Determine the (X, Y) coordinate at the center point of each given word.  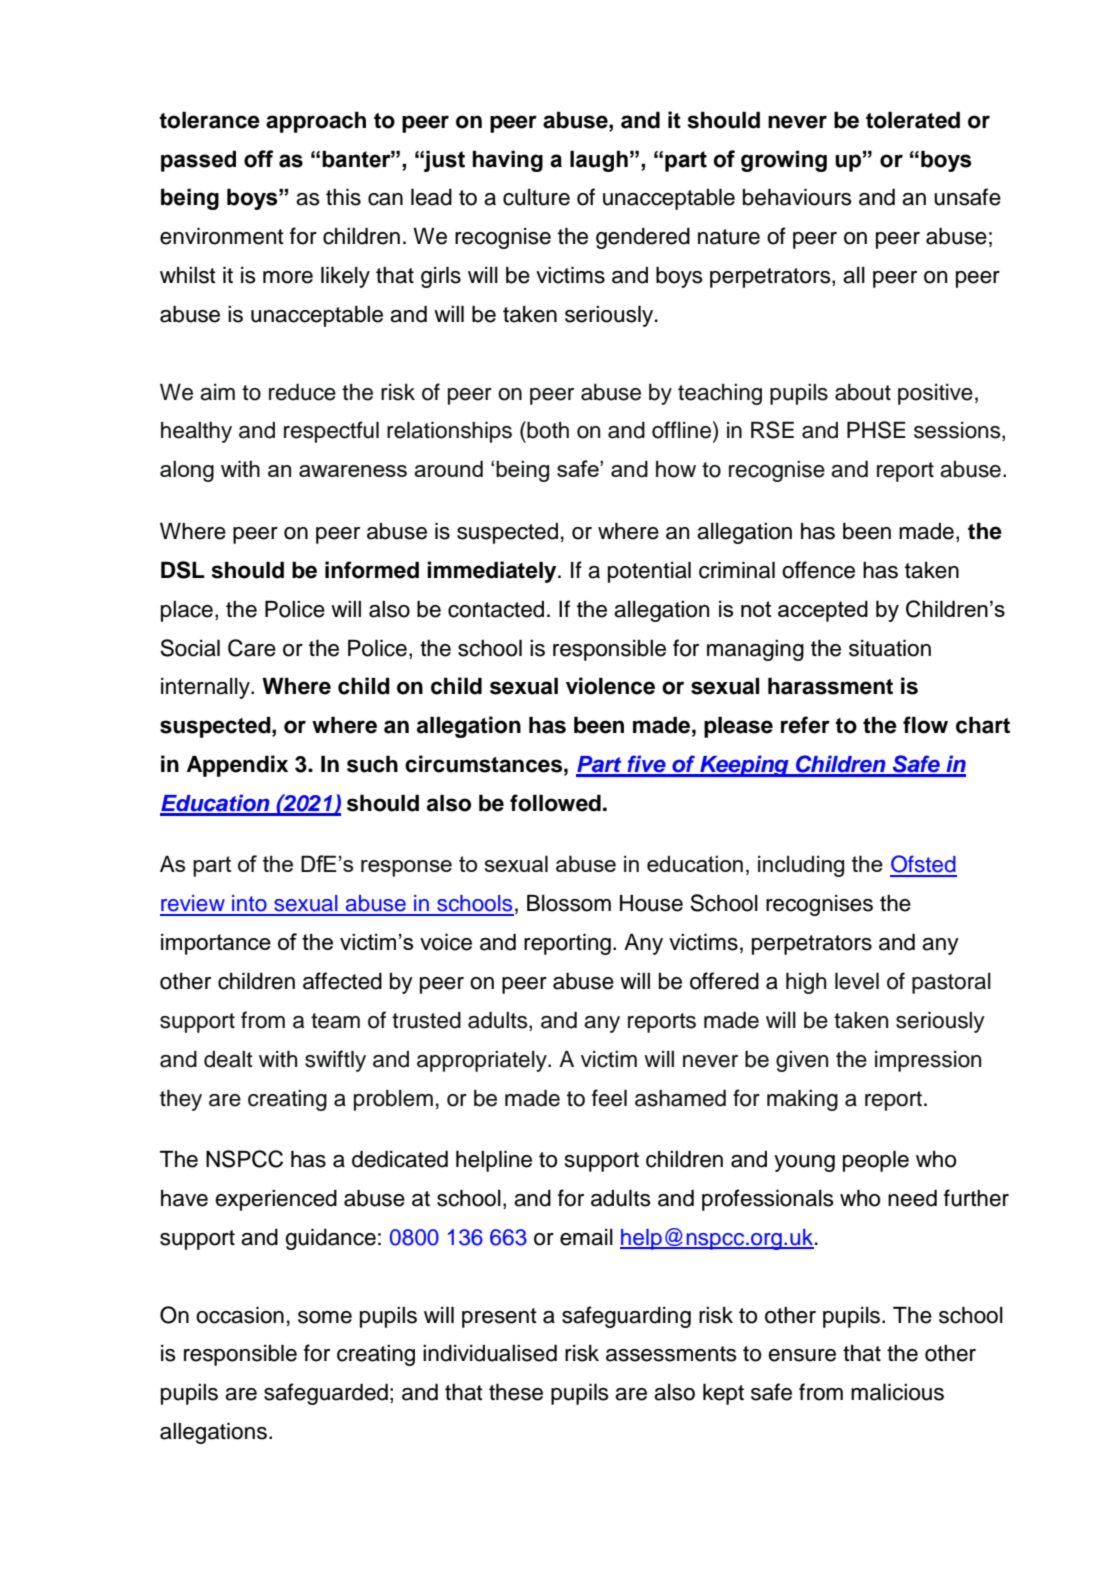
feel (609, 1098)
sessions (958, 431)
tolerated (913, 120)
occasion (240, 1315)
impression (928, 1061)
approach (316, 122)
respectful (331, 432)
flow (925, 725)
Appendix (237, 766)
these (516, 1392)
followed (555, 803)
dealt (228, 1059)
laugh (599, 161)
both (547, 430)
